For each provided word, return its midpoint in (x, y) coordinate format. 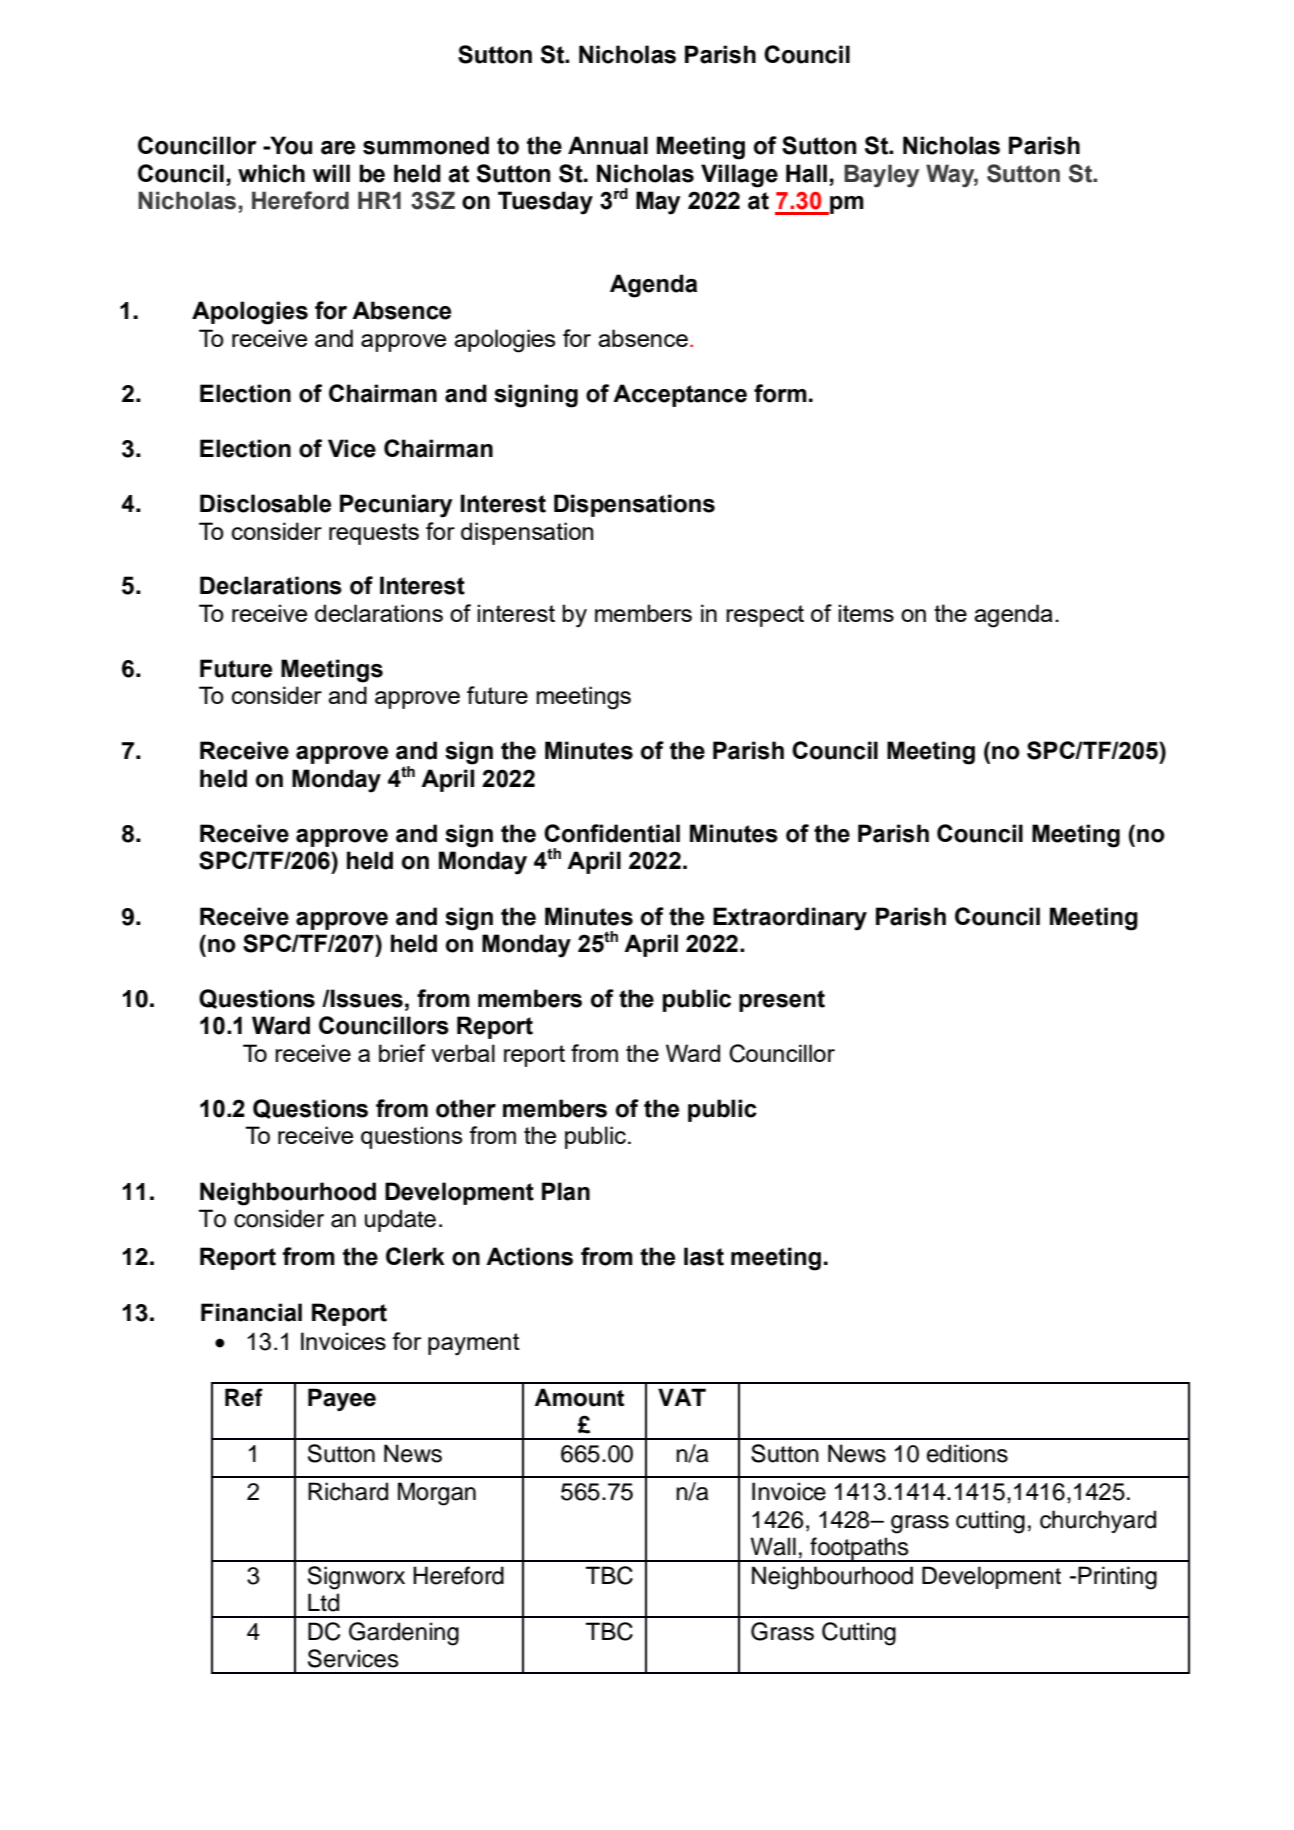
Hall (806, 173)
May (658, 203)
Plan (566, 1191)
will (331, 173)
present (782, 1001)
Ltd (323, 1602)
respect (765, 616)
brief (402, 1053)
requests (374, 534)
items (866, 613)
